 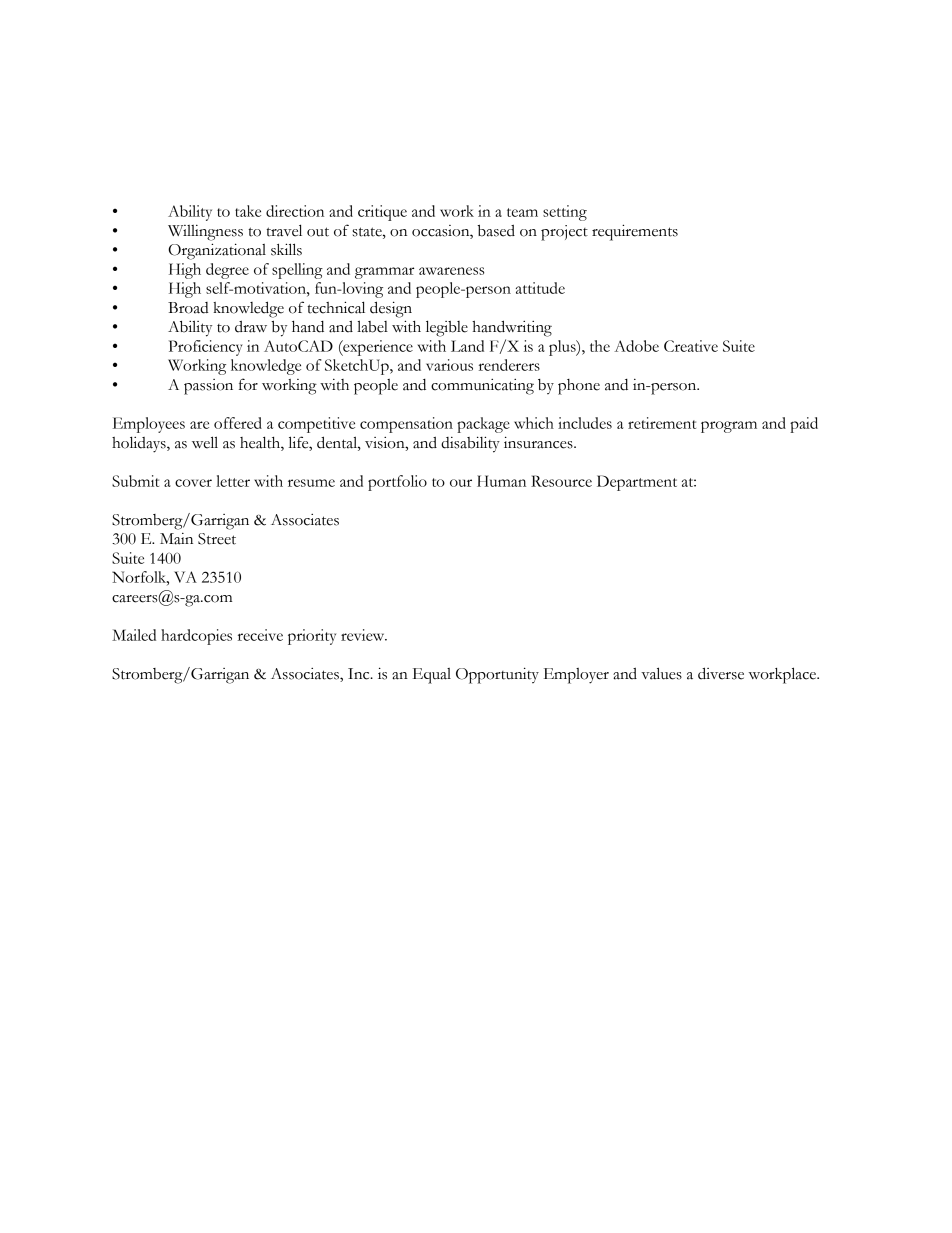 What do you see at coordinates (691, 346) in the screenshot?
I see `Creative` at bounding box center [691, 346].
